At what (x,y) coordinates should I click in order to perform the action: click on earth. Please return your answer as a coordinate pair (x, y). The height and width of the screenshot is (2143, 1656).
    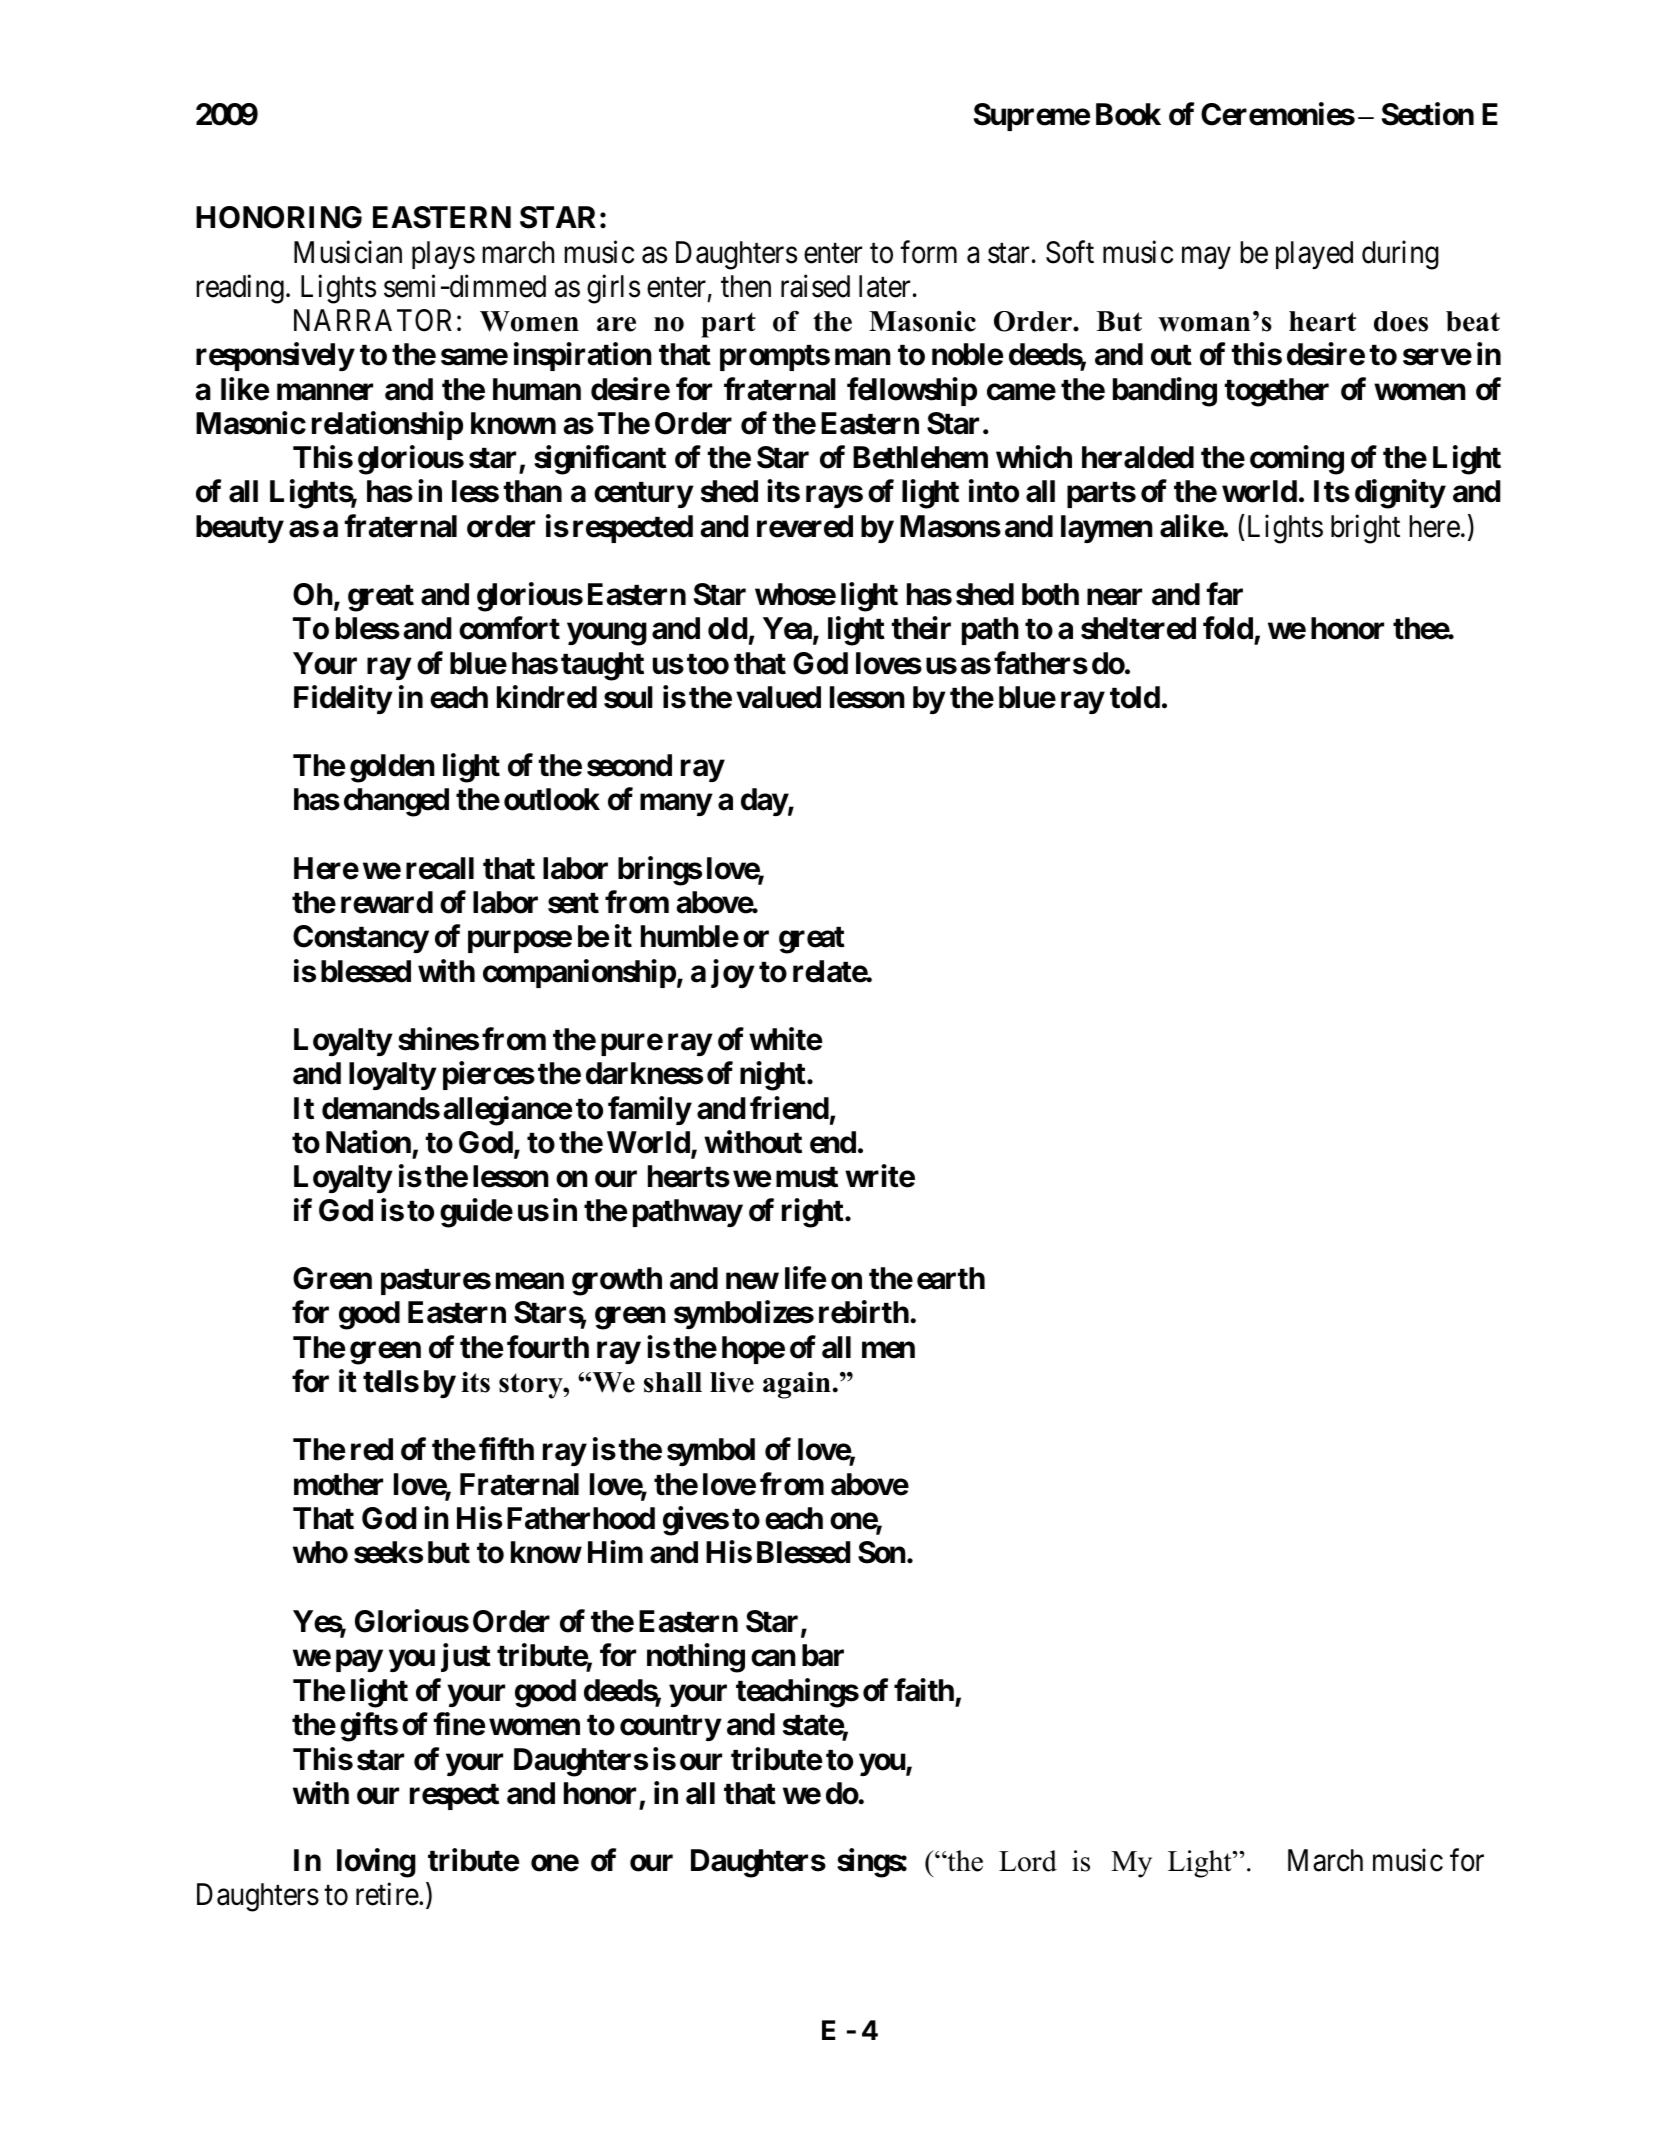
    Looking at the image, I should click on (951, 1278).
